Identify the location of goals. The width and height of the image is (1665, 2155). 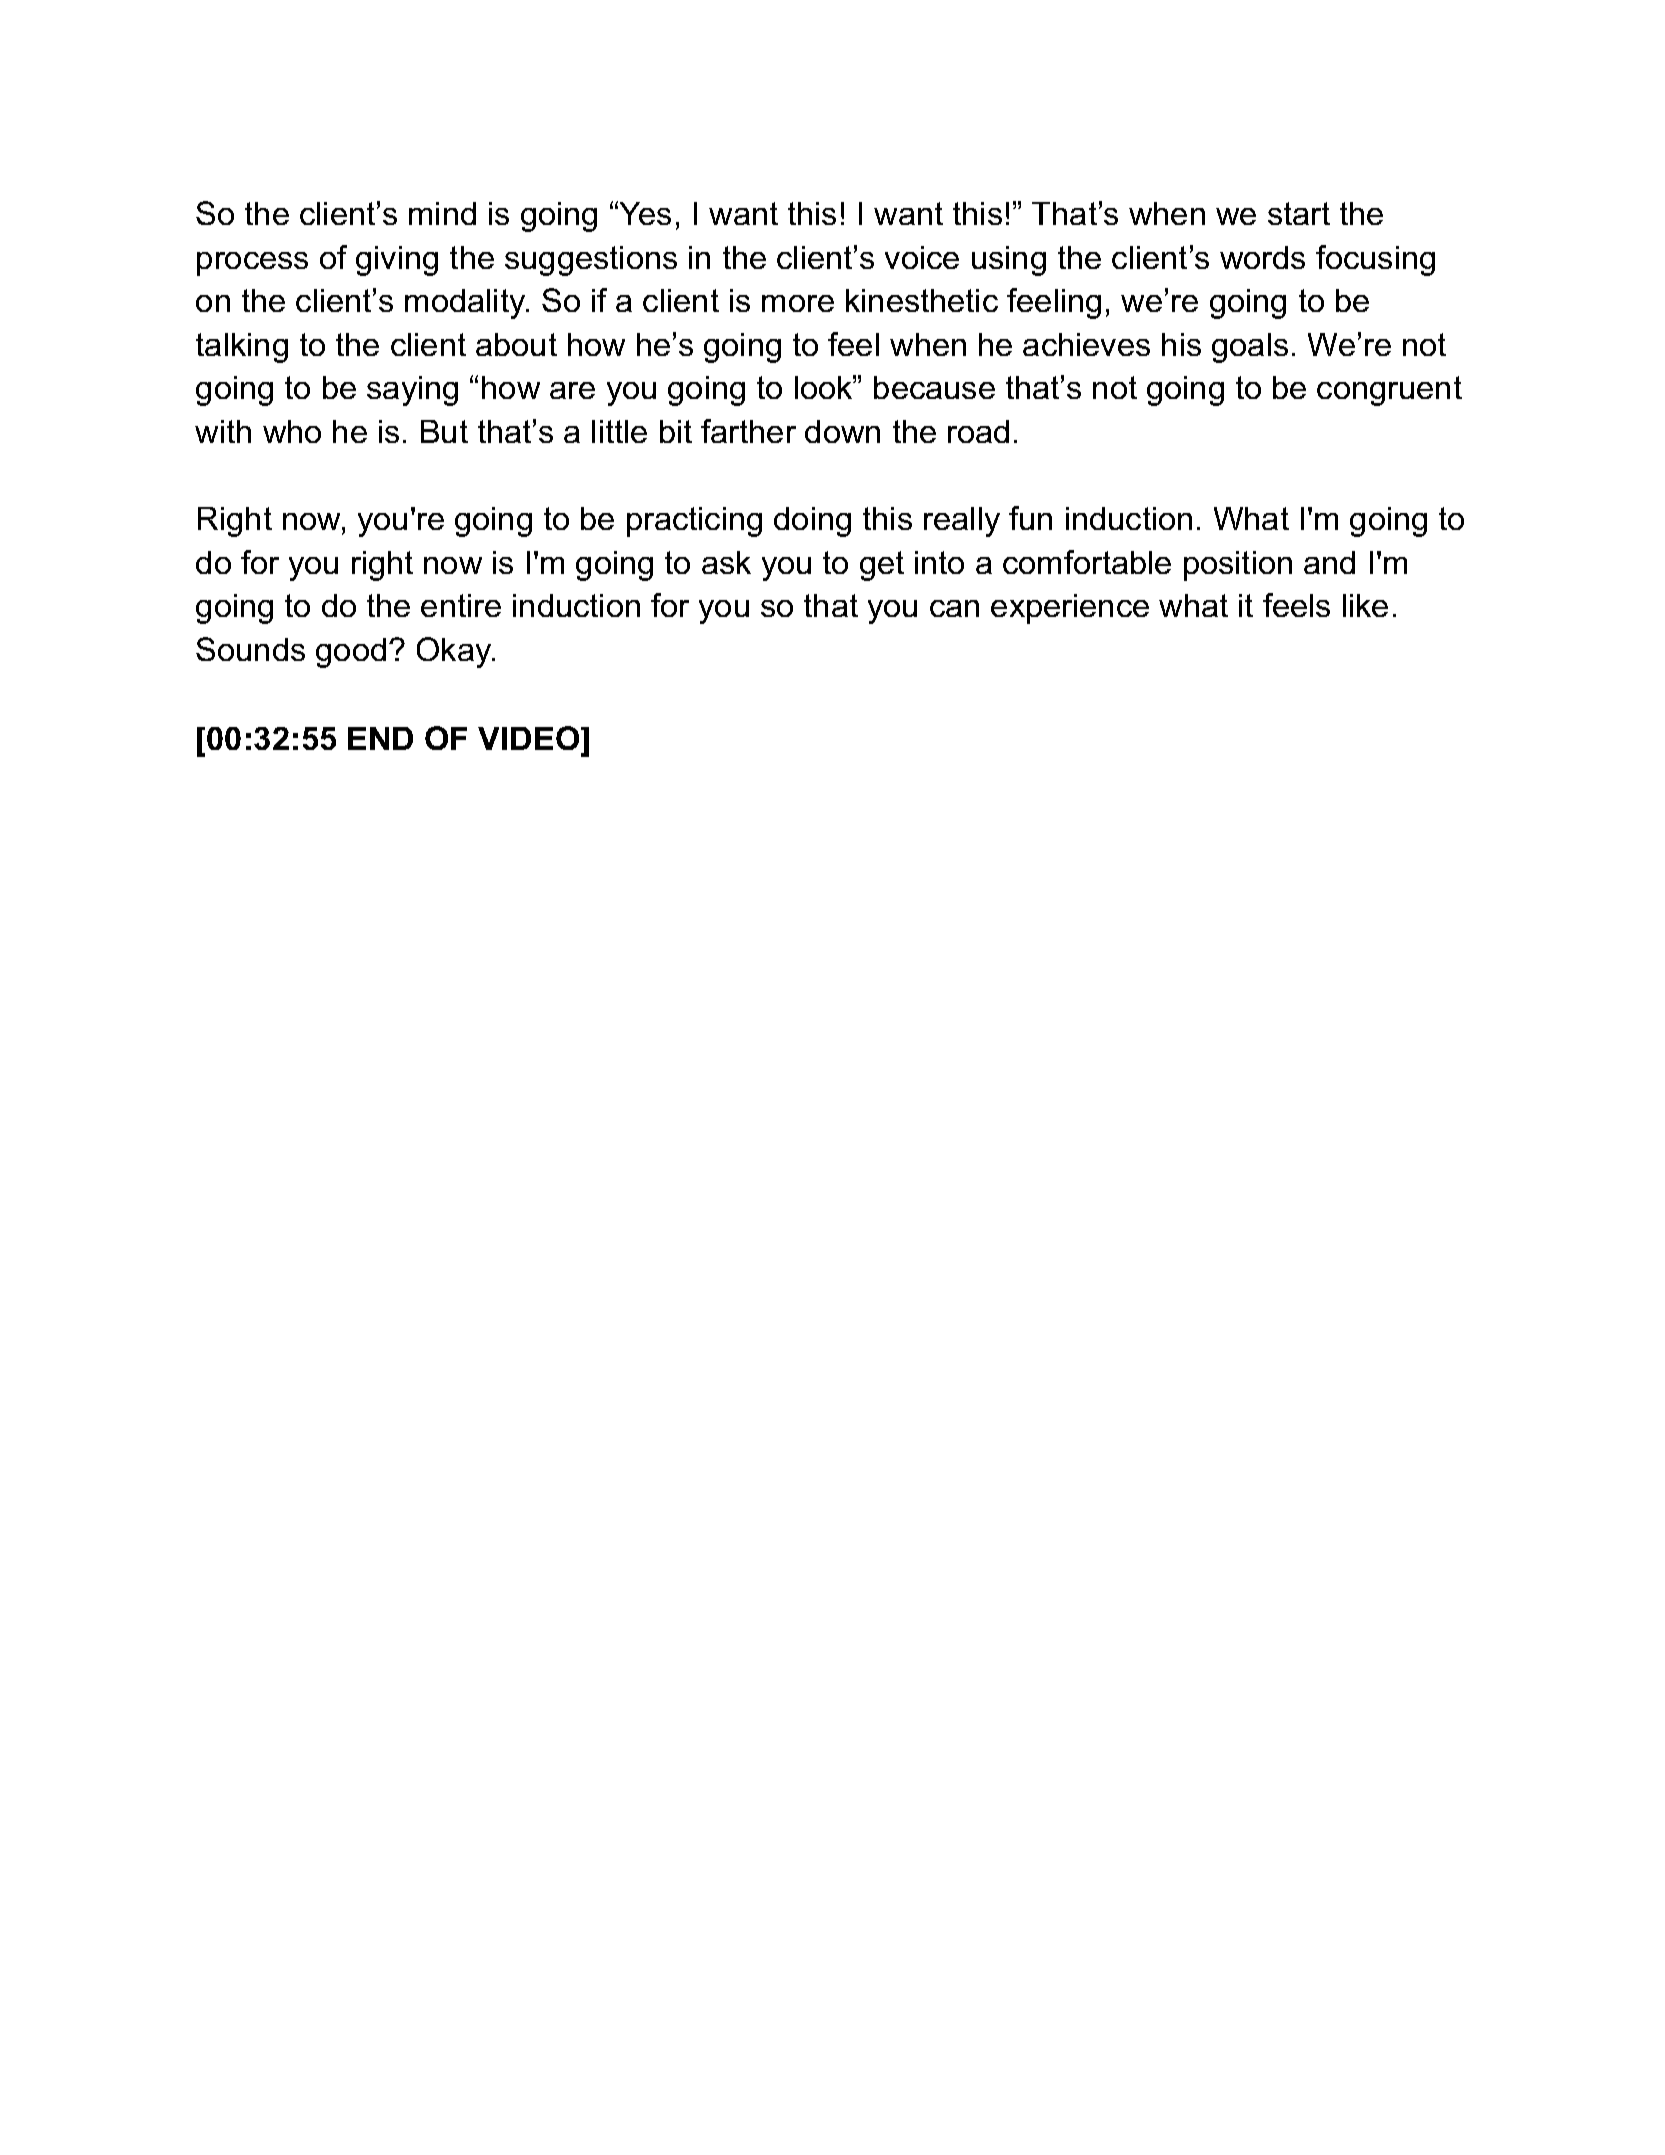
(1250, 348).
